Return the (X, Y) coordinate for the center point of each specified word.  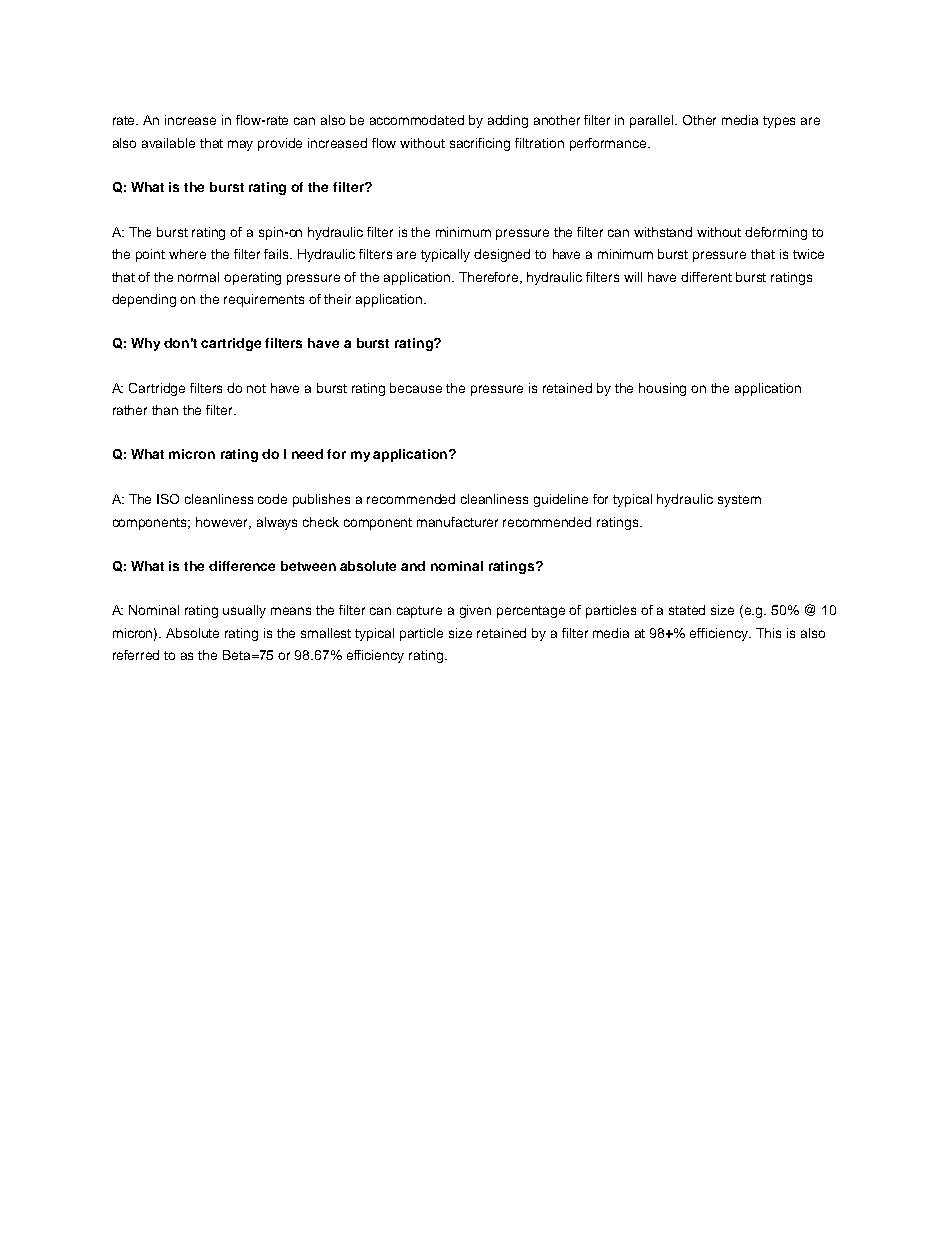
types (779, 122)
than (165, 410)
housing (662, 389)
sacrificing (480, 144)
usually (244, 611)
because (416, 388)
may (240, 145)
